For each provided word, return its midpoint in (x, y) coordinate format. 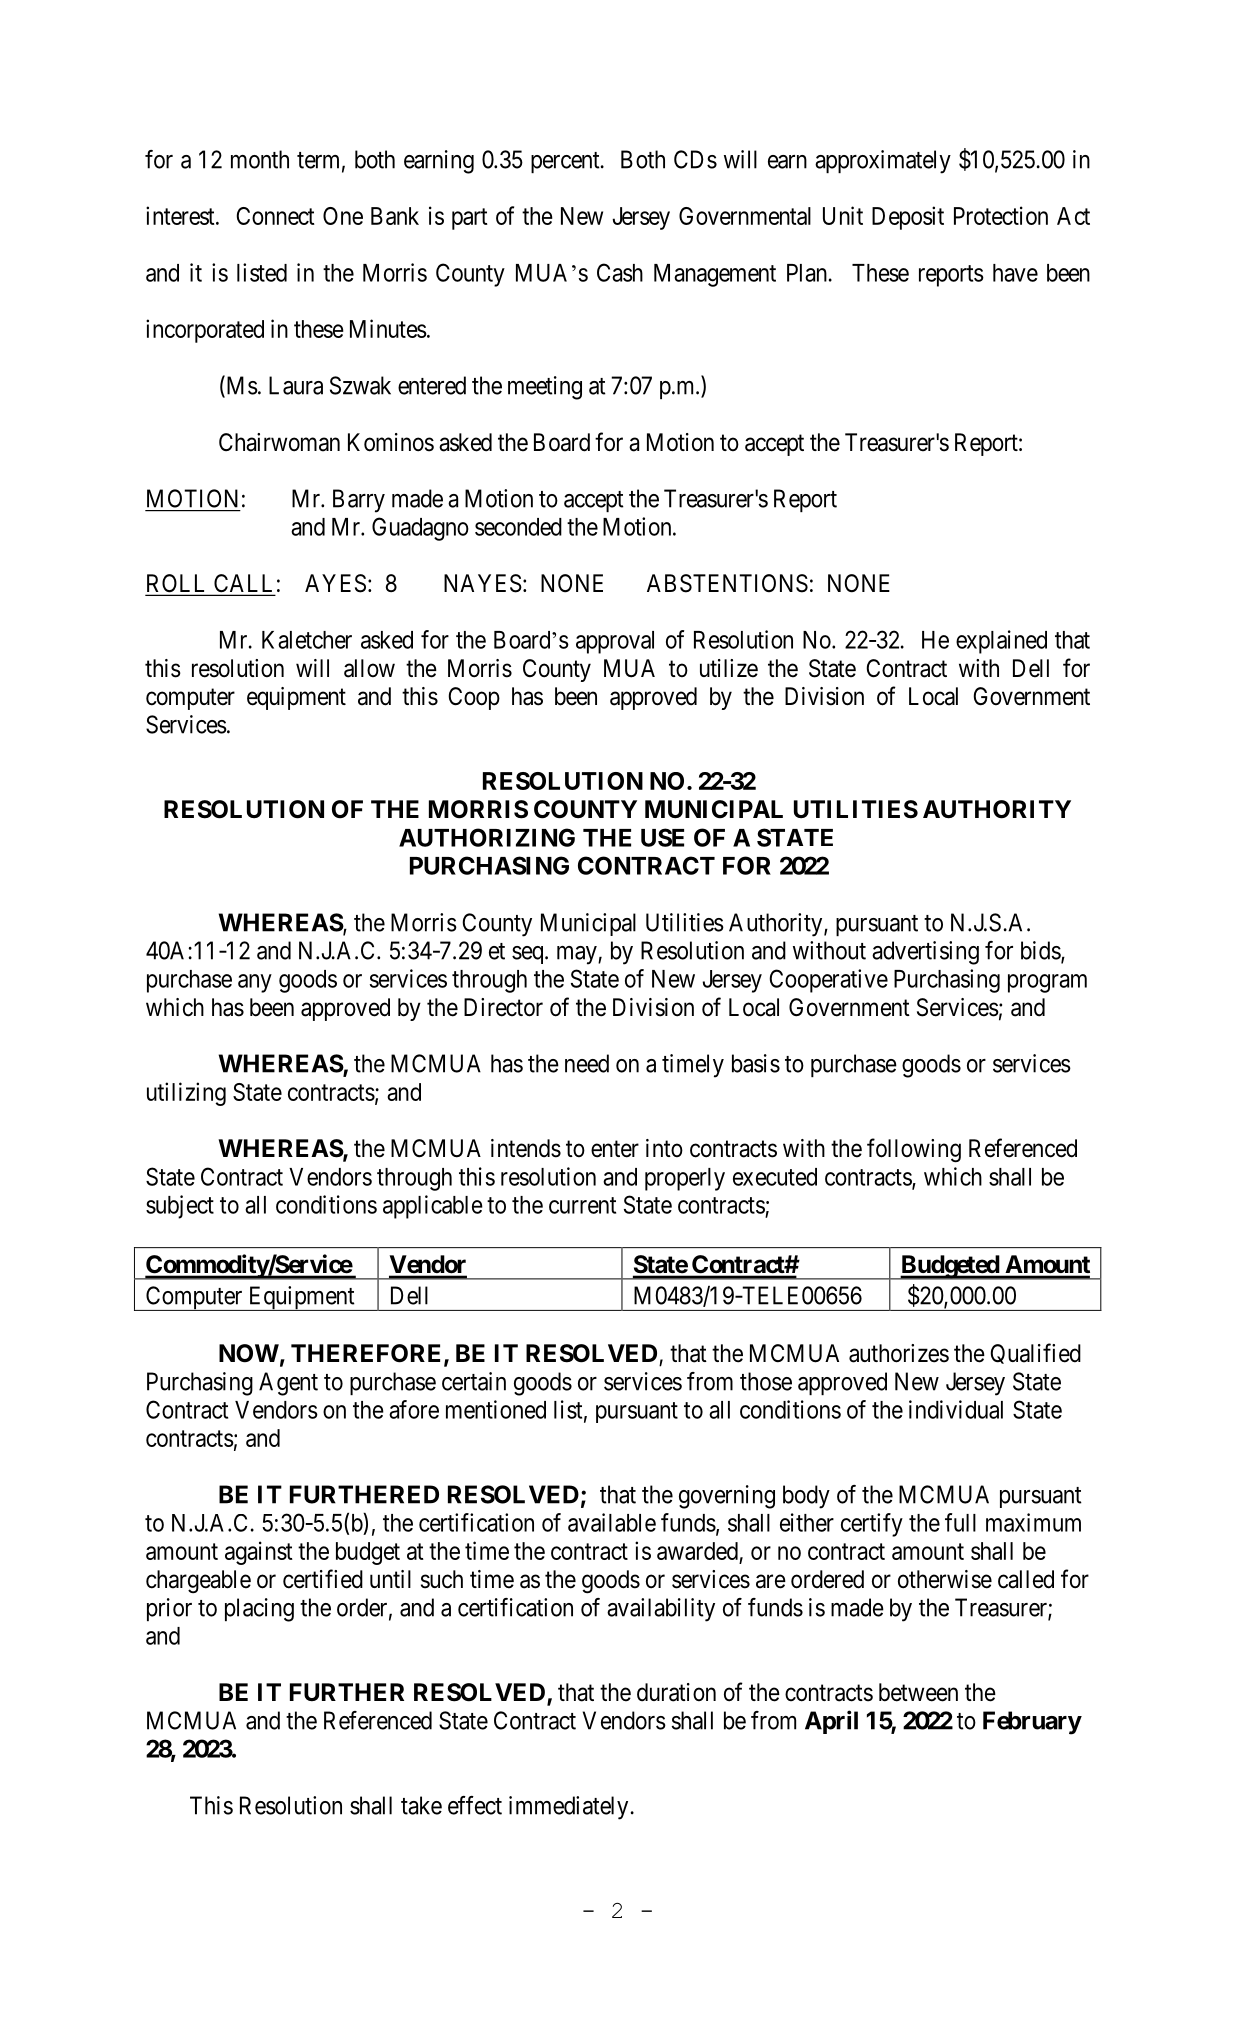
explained (1001, 642)
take (421, 1805)
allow (369, 668)
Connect (276, 216)
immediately (568, 1808)
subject (180, 1207)
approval (615, 642)
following (914, 1150)
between (918, 1692)
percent (566, 162)
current (582, 1205)
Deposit (908, 218)
